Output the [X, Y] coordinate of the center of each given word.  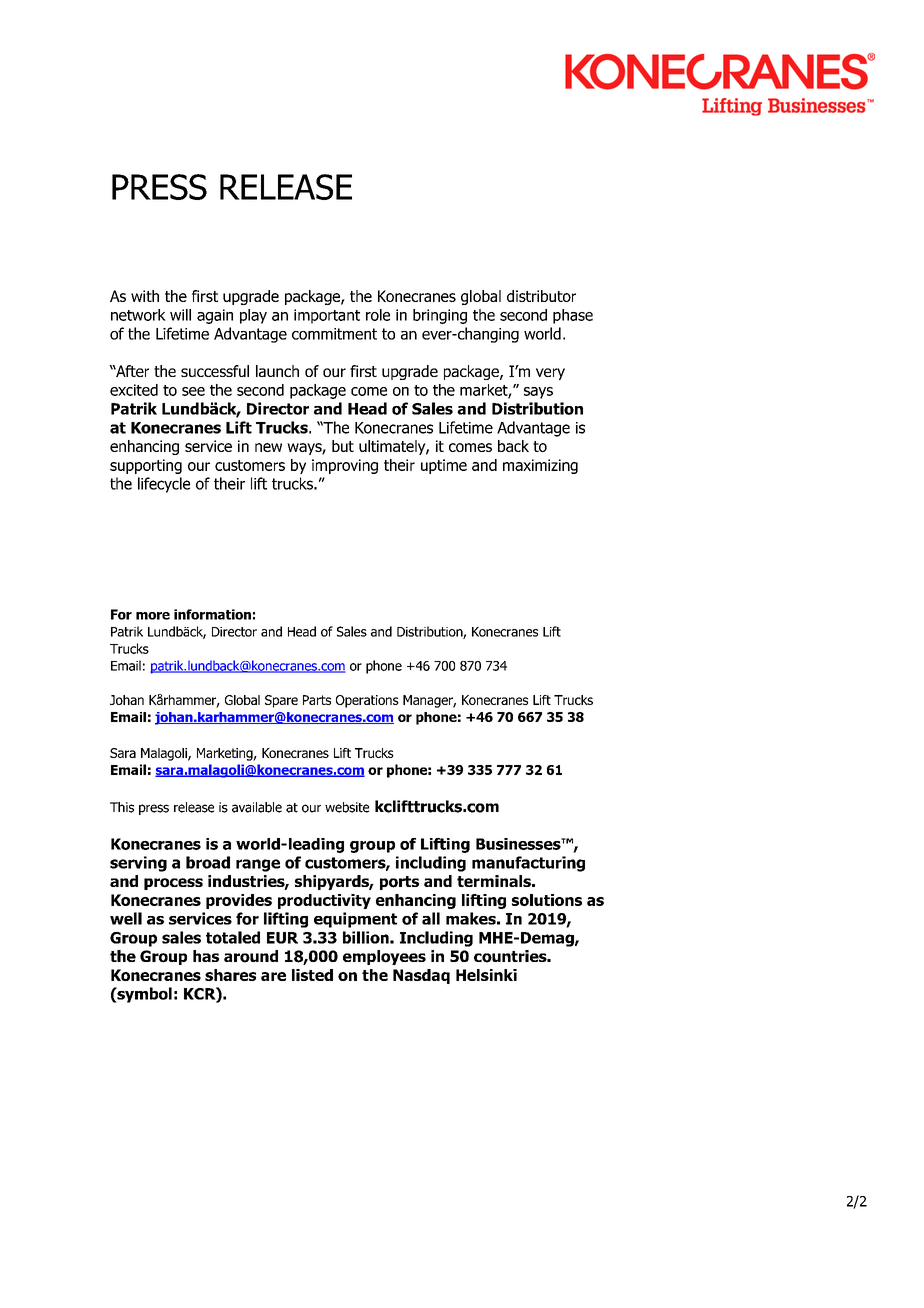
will [180, 315]
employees [384, 957]
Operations [367, 701]
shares [230, 975]
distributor [541, 296]
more [153, 616]
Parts [317, 700]
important [327, 316]
